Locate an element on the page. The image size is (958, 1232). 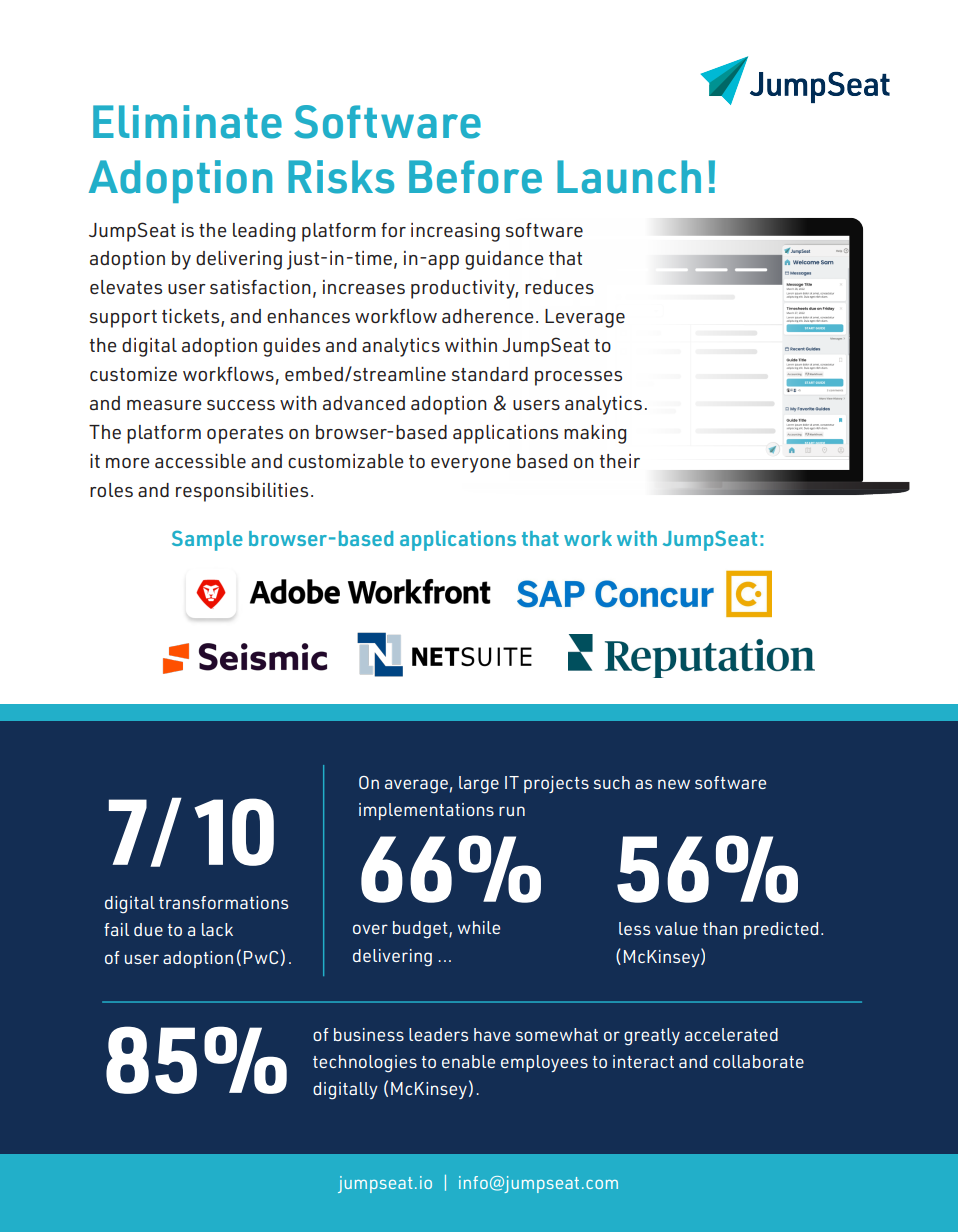
Before is located at coordinates (475, 177).
